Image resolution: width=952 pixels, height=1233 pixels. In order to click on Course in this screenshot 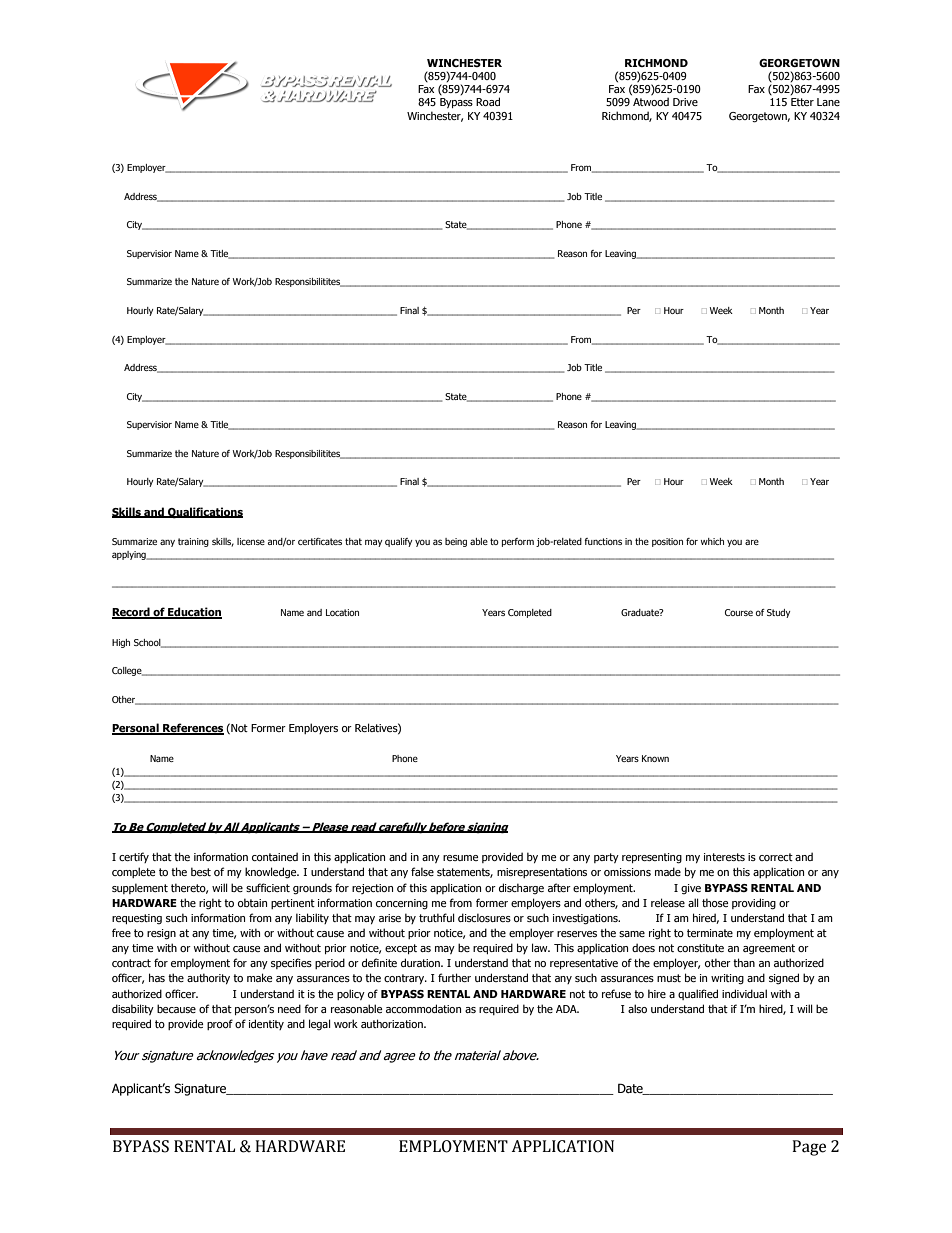, I will do `click(739, 612)`.
